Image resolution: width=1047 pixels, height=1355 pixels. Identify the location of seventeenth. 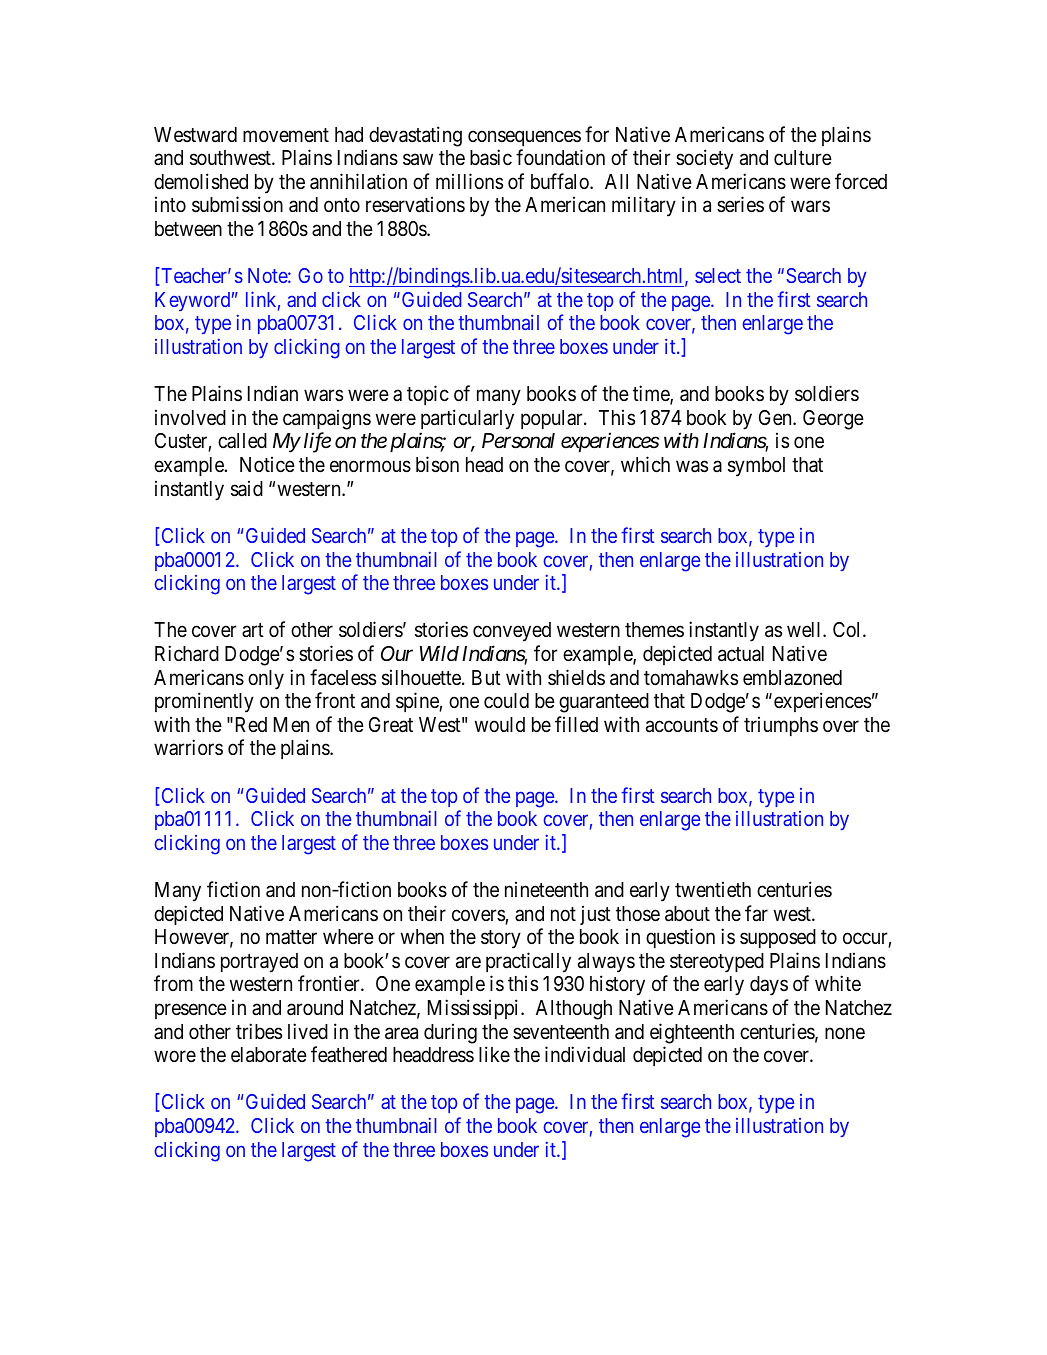
(561, 1032).
